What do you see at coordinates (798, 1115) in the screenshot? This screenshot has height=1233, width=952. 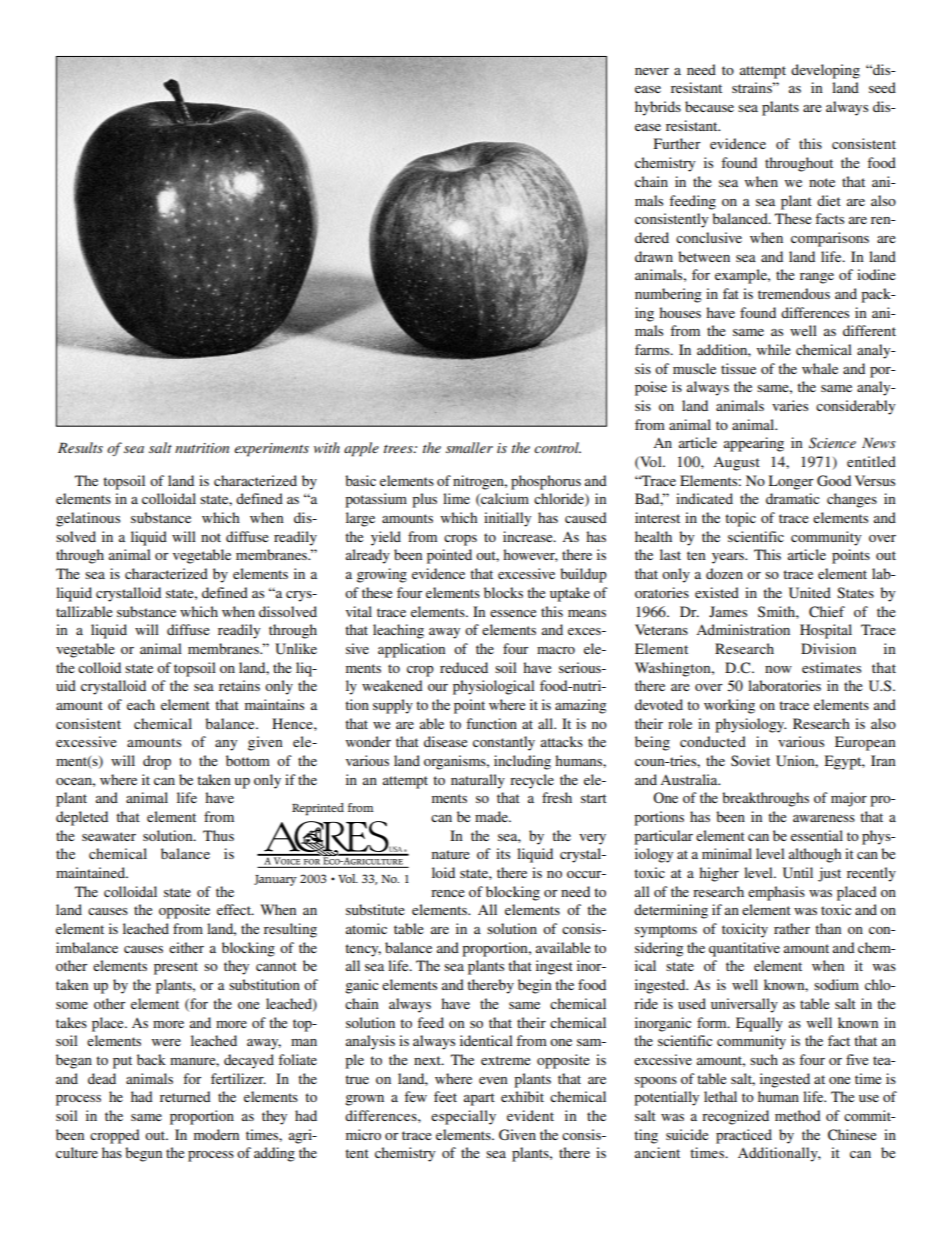 I see `method` at bounding box center [798, 1115].
